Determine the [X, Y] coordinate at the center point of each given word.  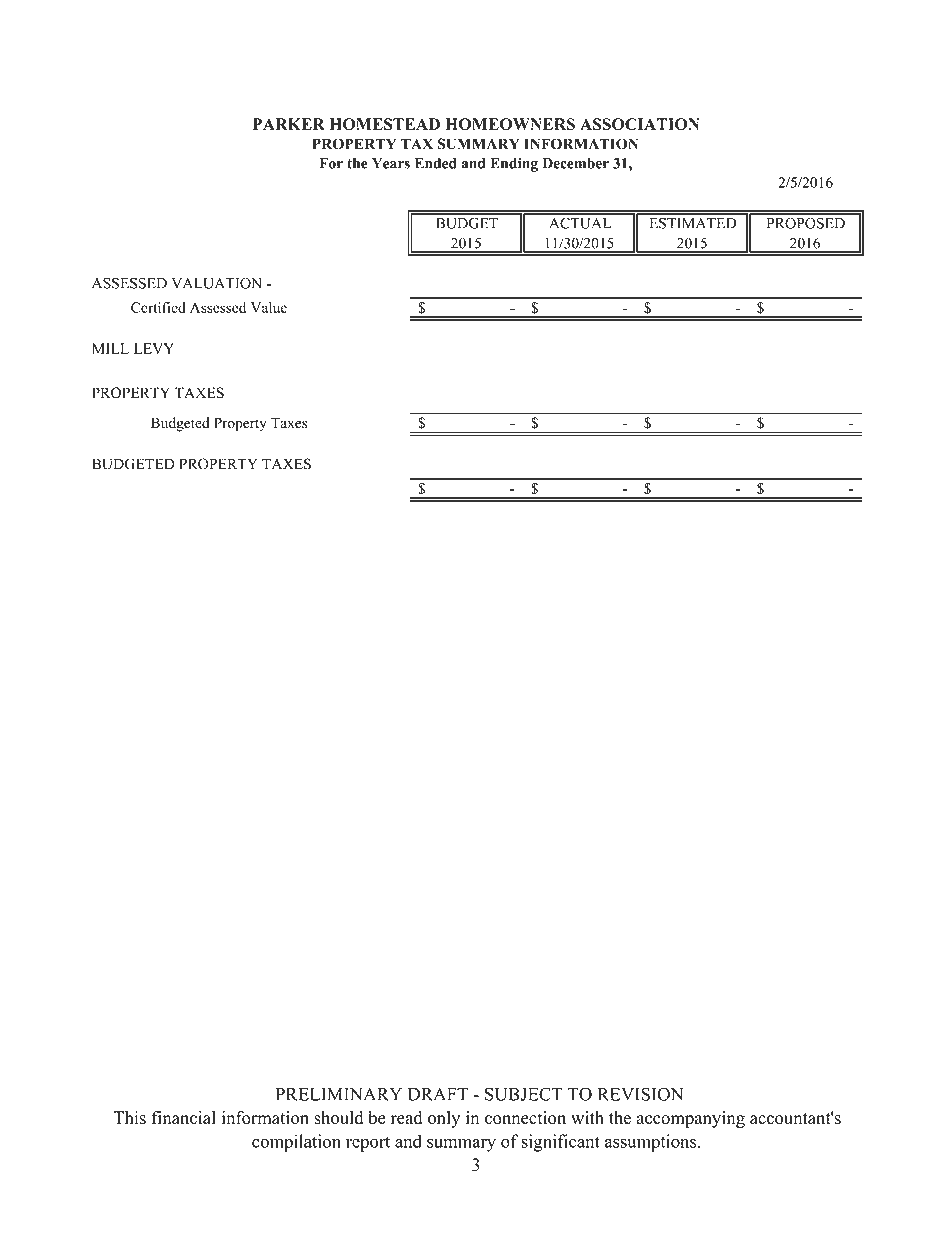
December [575, 163]
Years [391, 163]
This [129, 1118]
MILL [110, 348]
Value [269, 307]
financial [184, 1117]
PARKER [289, 124]
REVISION [640, 1094]
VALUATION [216, 283]
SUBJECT [524, 1094]
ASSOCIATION [640, 124]
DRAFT [438, 1094]
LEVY [154, 348]
